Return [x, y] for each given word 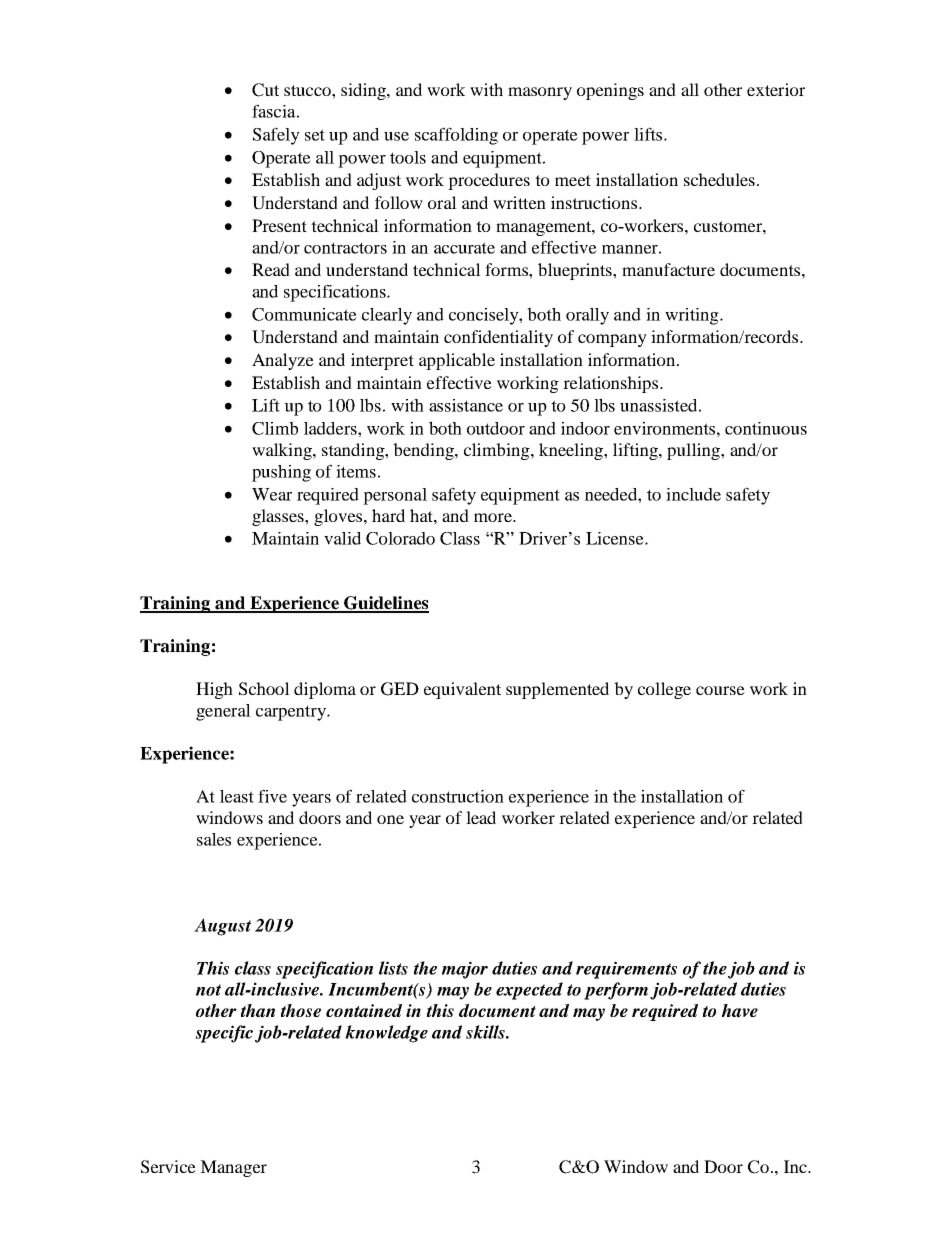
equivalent [462, 690]
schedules [719, 179]
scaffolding [456, 136]
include [693, 494]
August [222, 927]
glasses [279, 517]
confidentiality [498, 338]
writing [693, 316]
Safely [276, 136]
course [720, 690]
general [223, 712]
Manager [233, 1168]
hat [422, 515]
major [465, 970]
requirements [626, 970]
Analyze [283, 361]
